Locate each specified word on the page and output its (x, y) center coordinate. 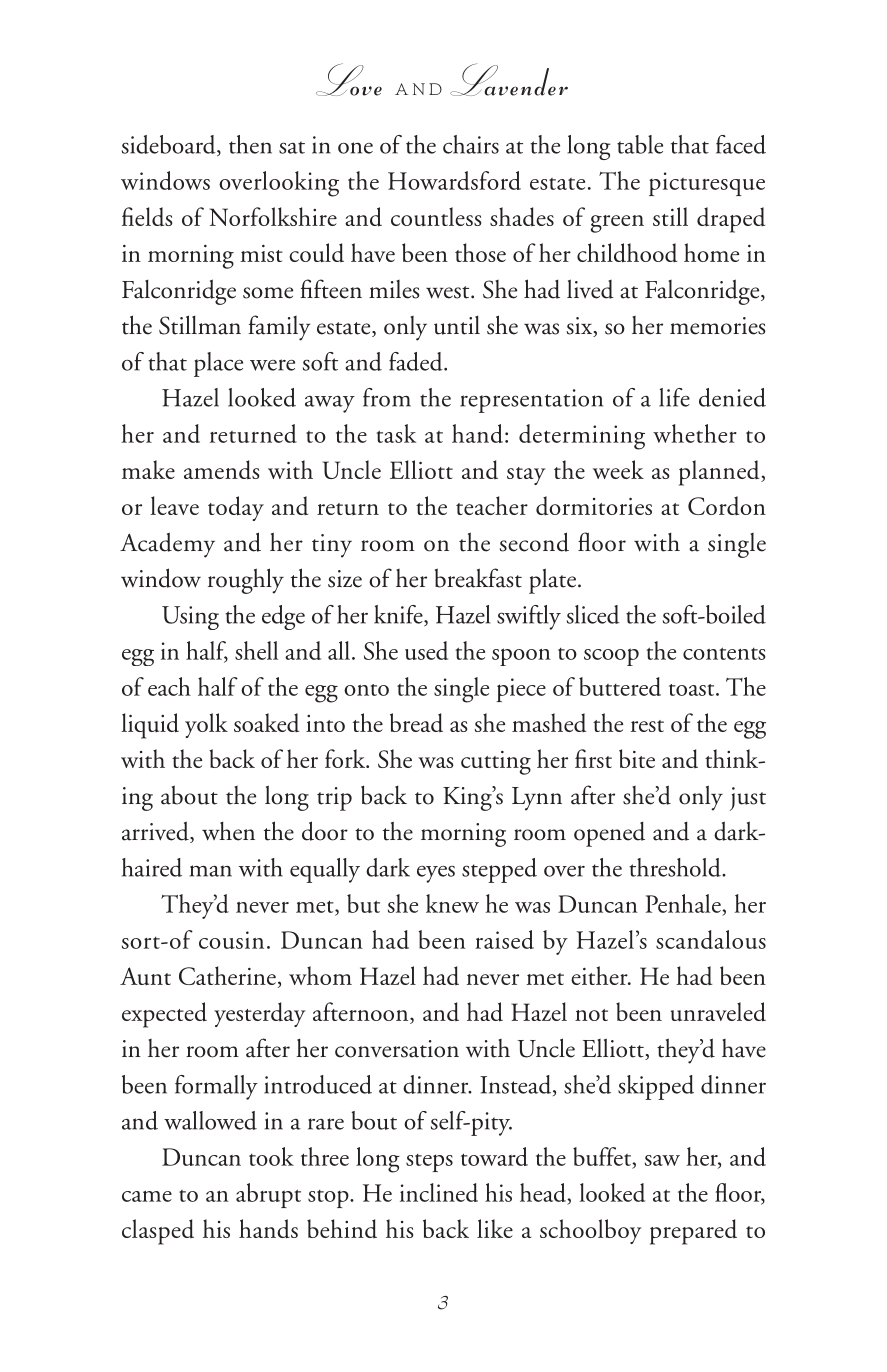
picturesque (707, 184)
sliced (593, 614)
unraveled (718, 1012)
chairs (471, 144)
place (218, 364)
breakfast (478, 578)
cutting (496, 763)
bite (637, 758)
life (674, 397)
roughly (246, 581)
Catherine (227, 975)
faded (417, 361)
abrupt (268, 1195)
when (228, 831)
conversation (397, 1049)
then (250, 144)
